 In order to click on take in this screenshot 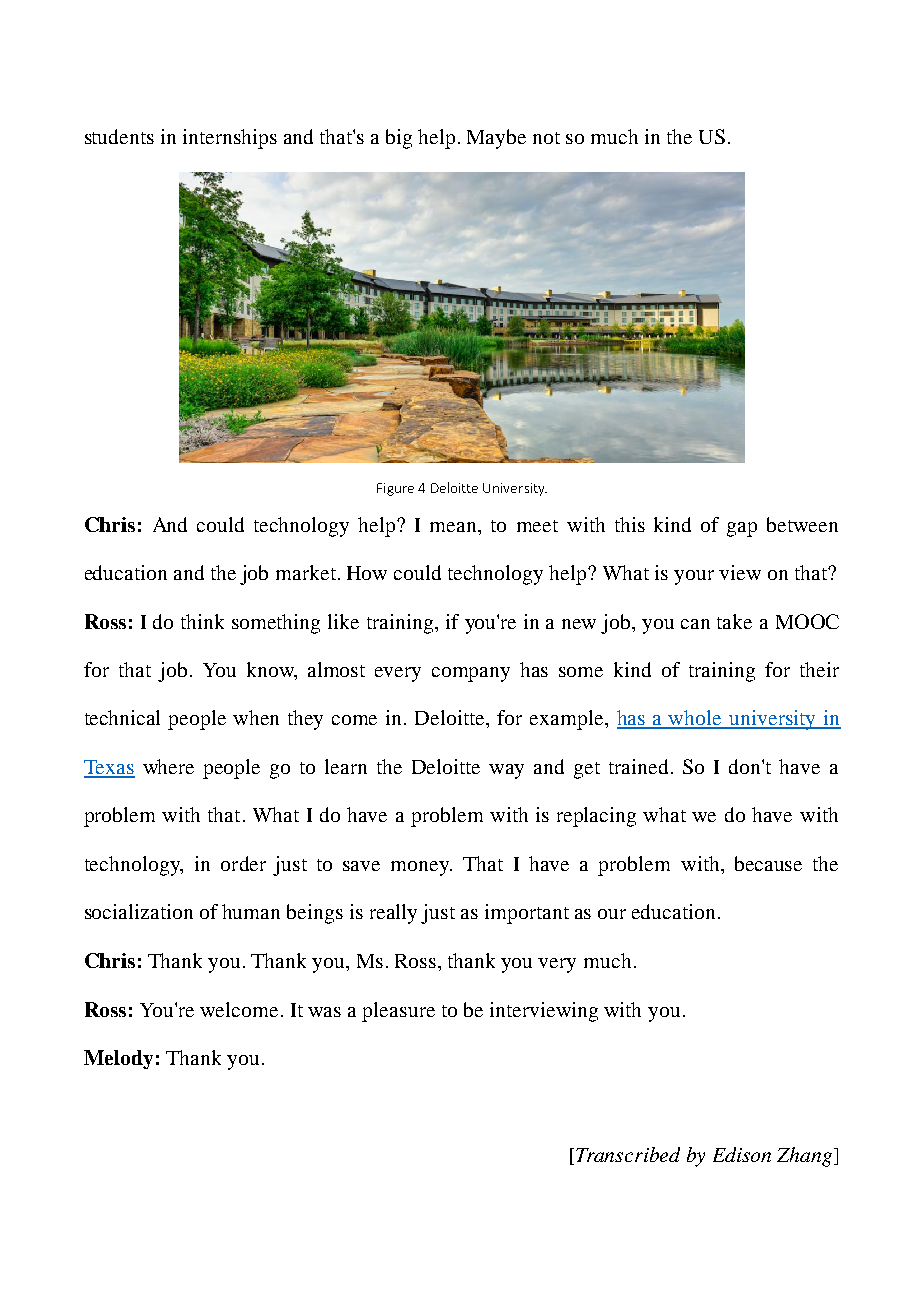, I will do `click(734, 621)`.
